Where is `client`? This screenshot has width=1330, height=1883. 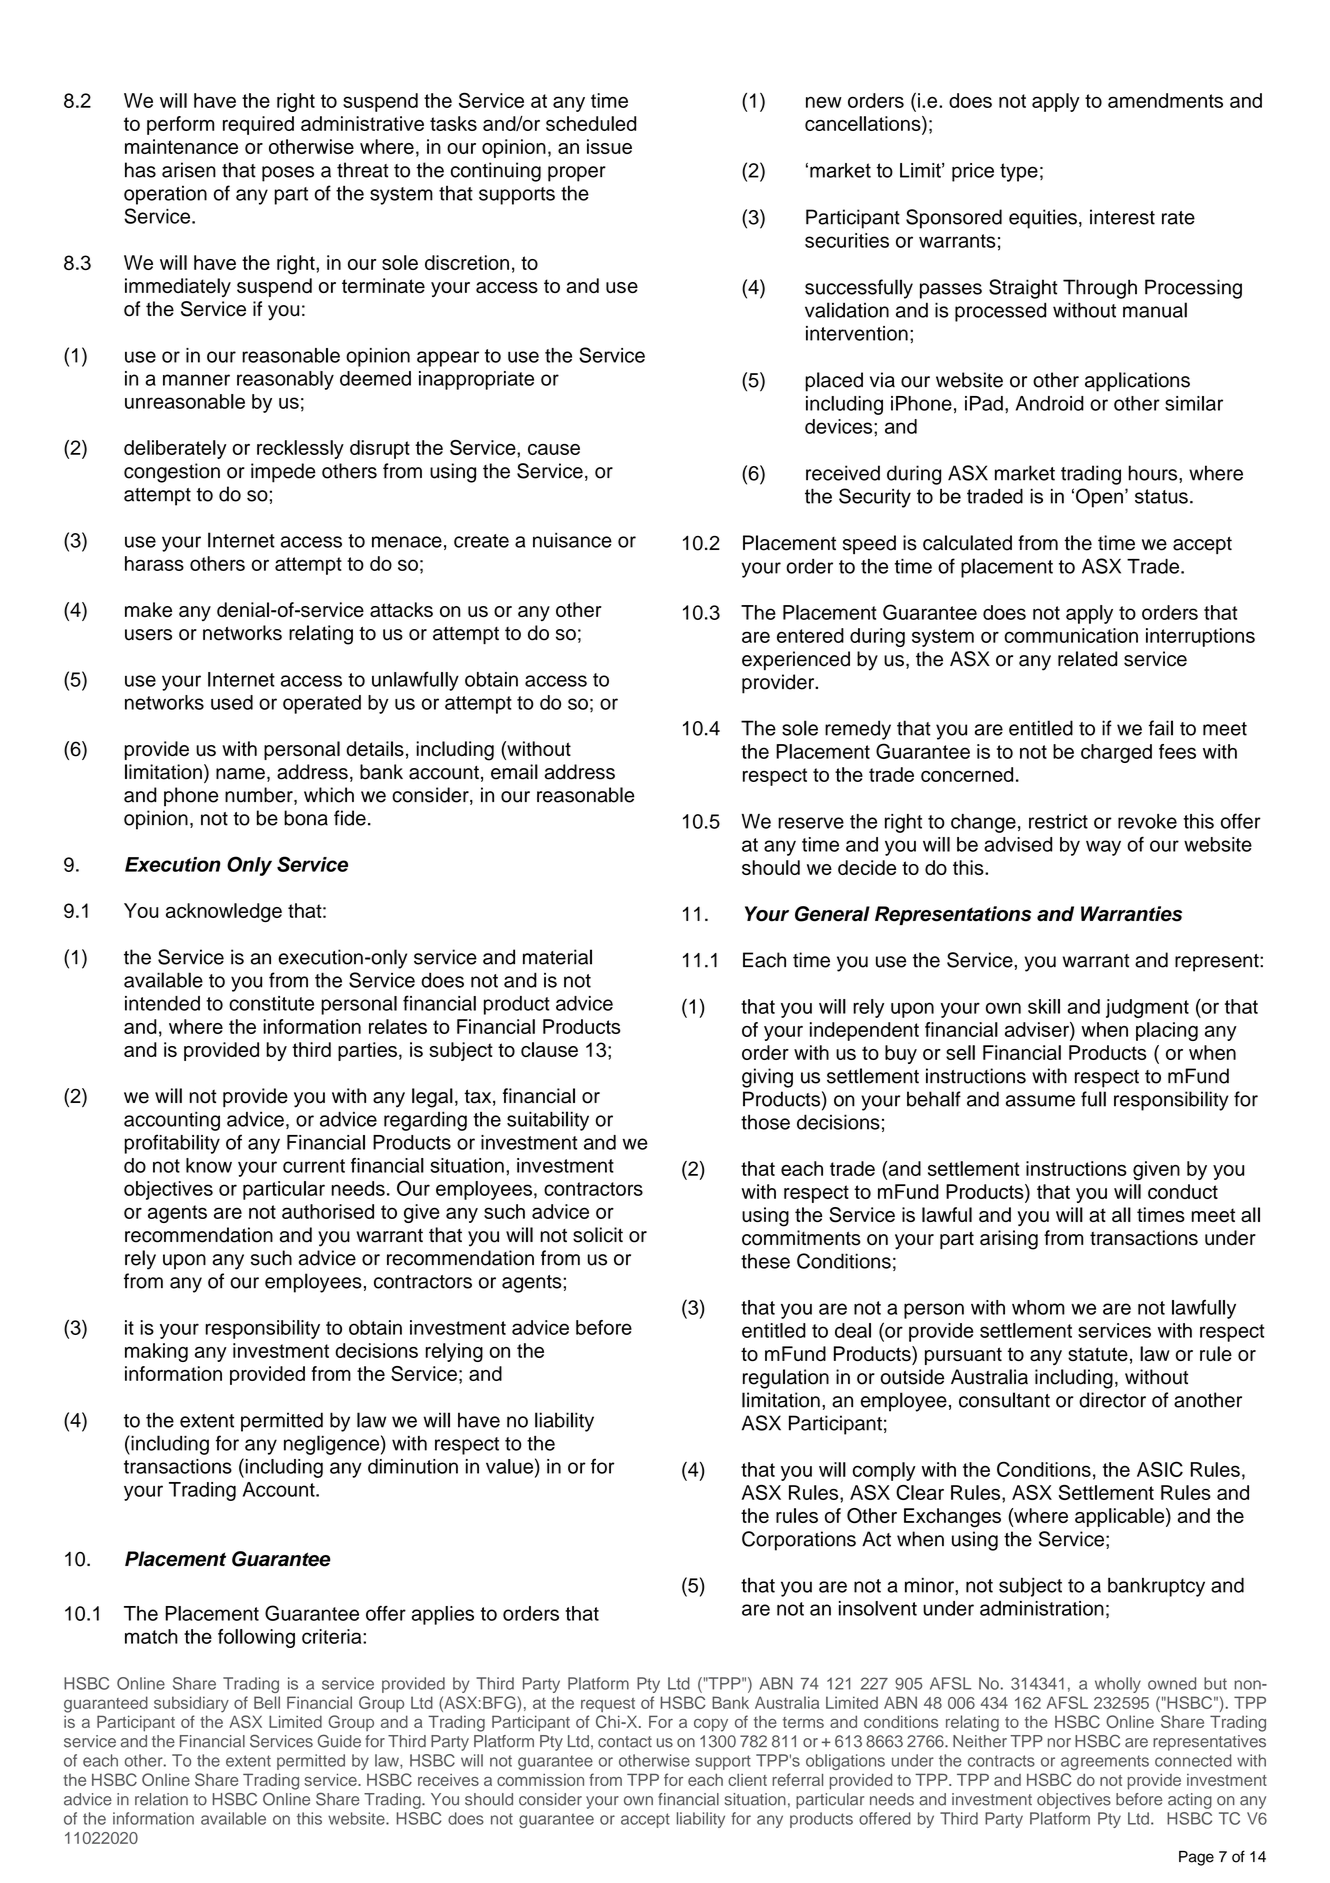
client is located at coordinates (747, 1780).
